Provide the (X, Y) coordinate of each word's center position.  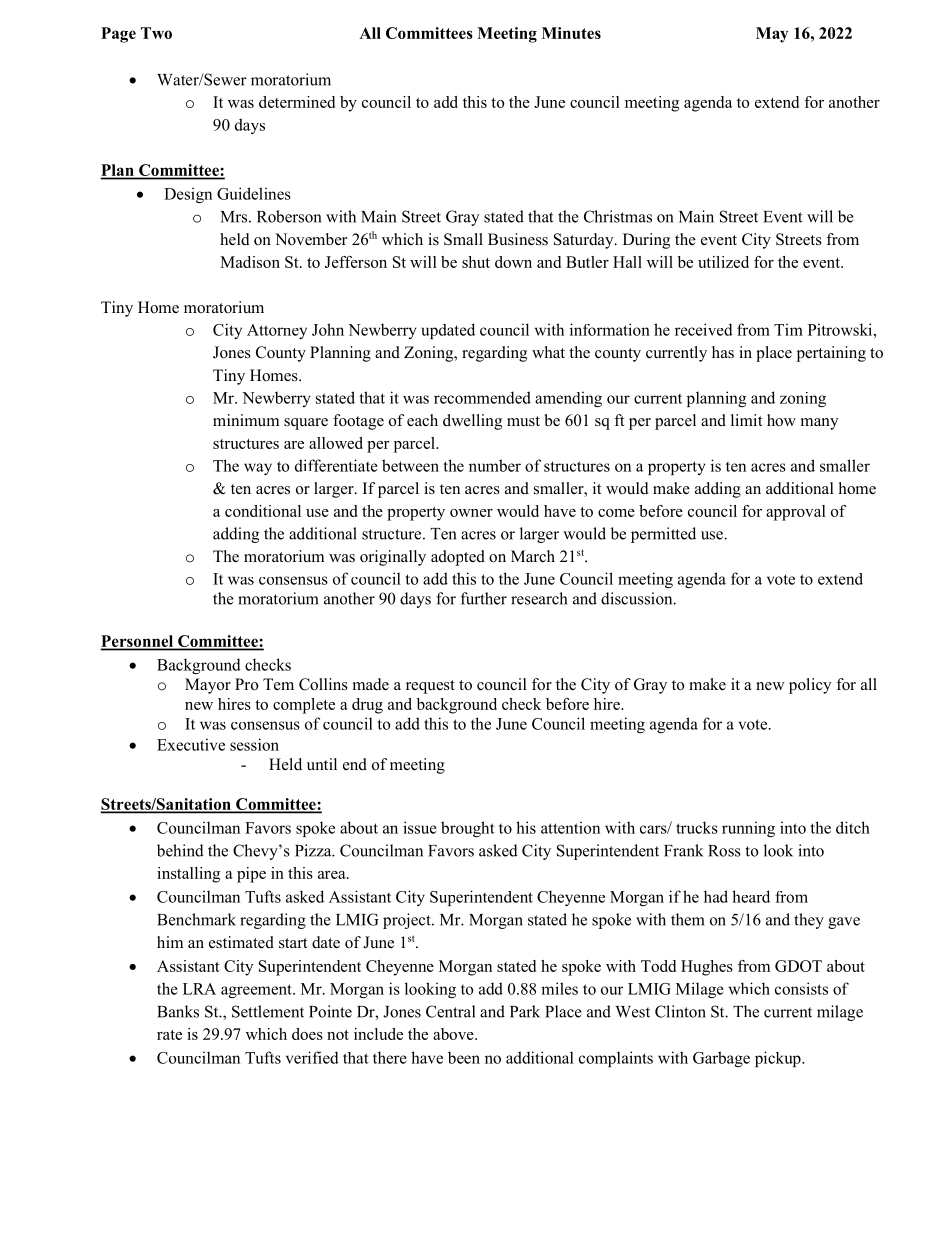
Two (156, 33)
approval (796, 513)
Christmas (618, 216)
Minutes (571, 33)
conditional (263, 511)
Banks (178, 1011)
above (454, 1034)
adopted (458, 558)
